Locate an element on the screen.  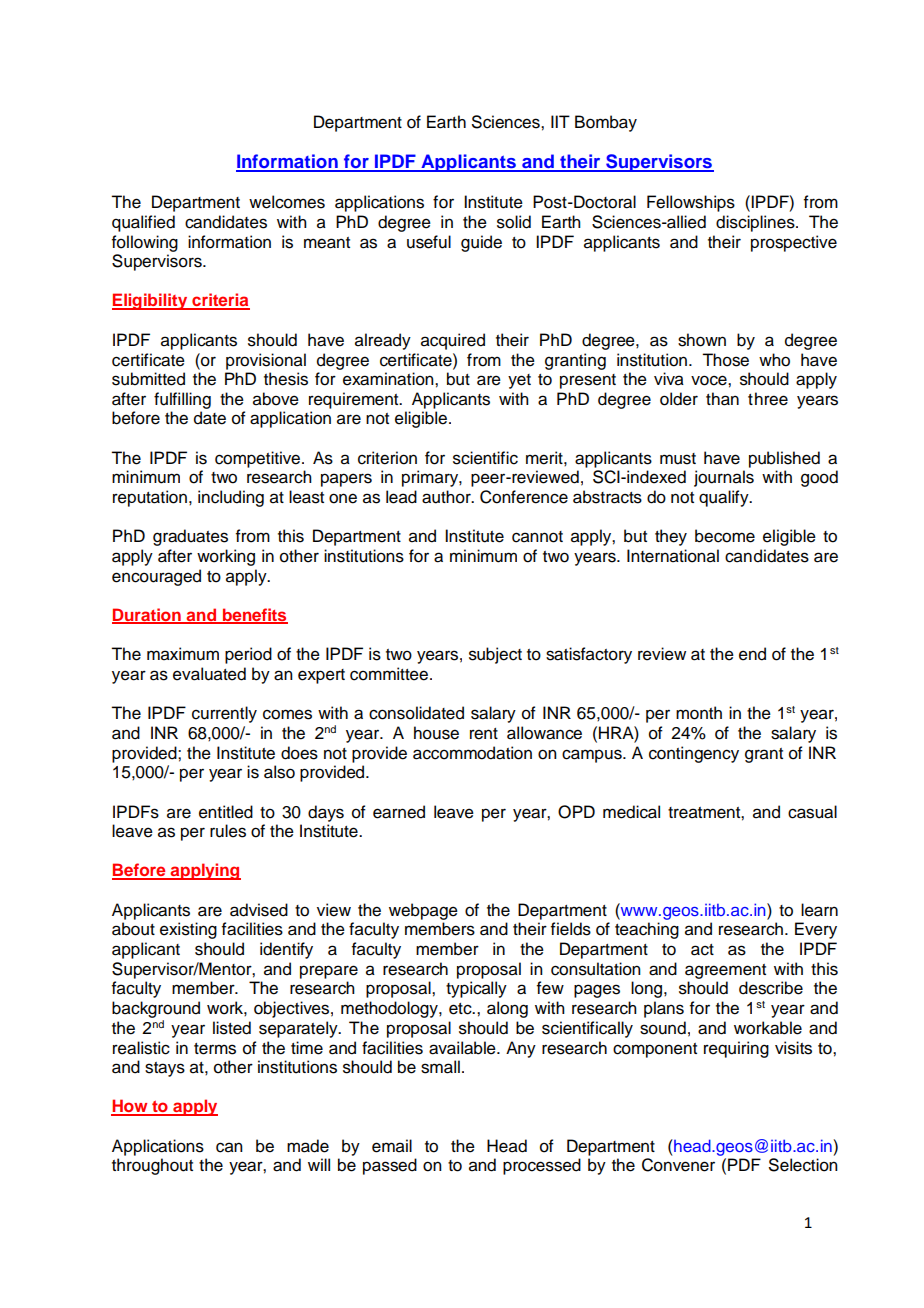
throughout is located at coordinates (152, 1166).
